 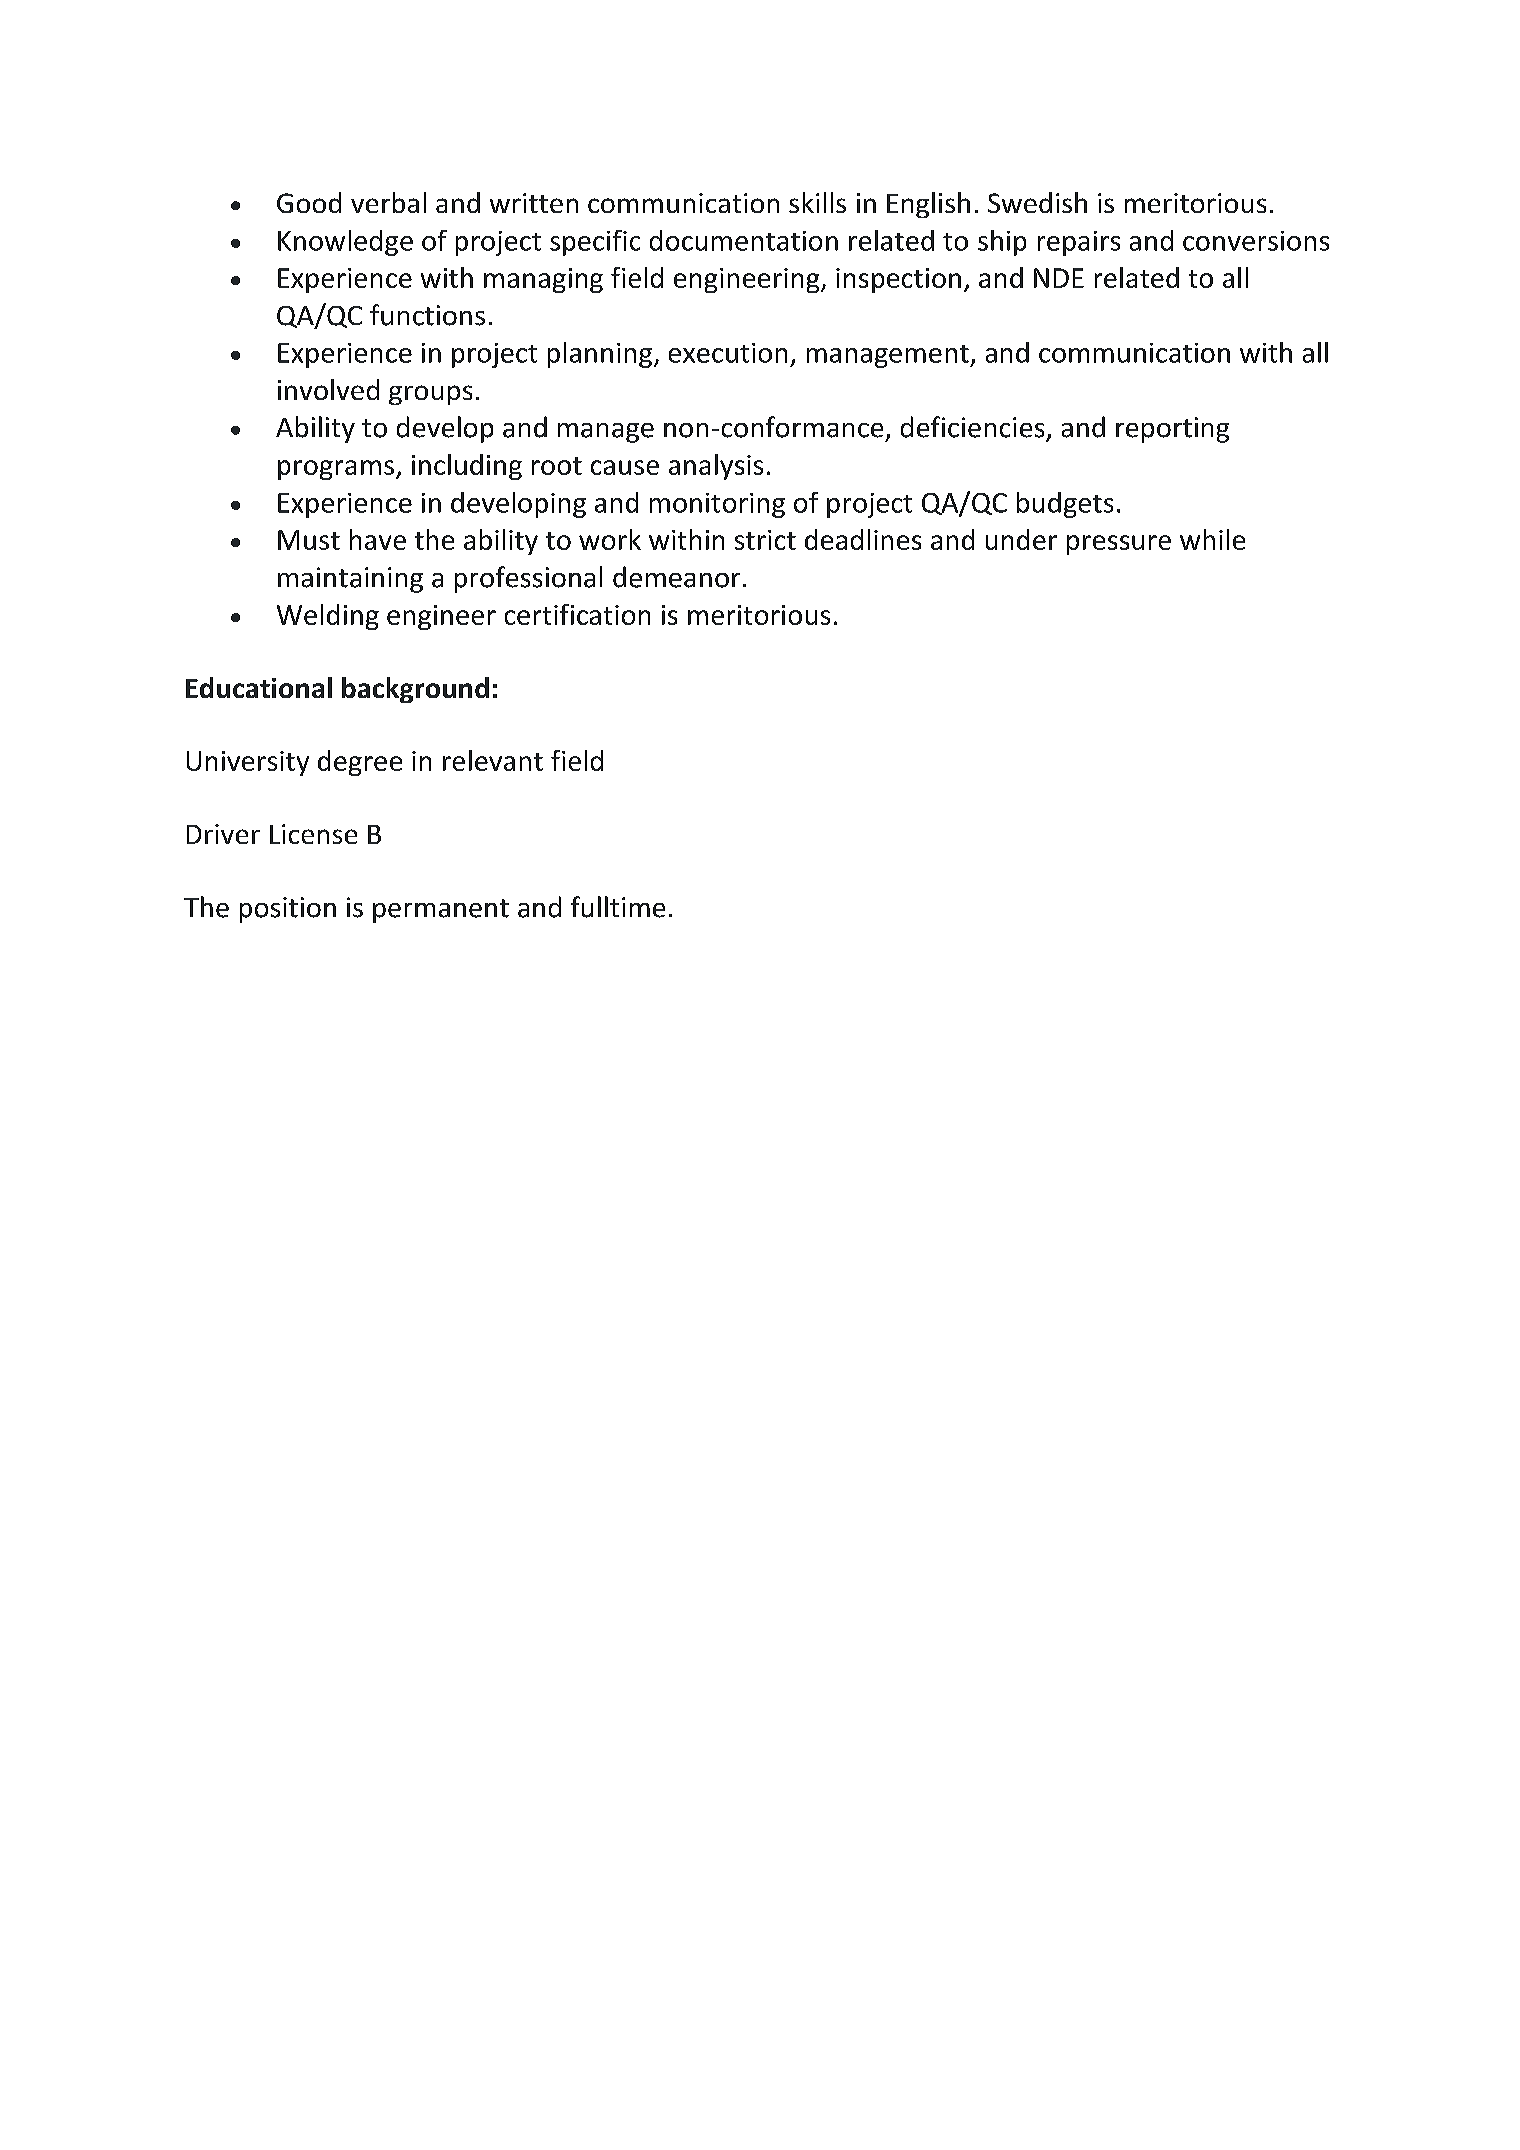 What do you see at coordinates (360, 763) in the screenshot?
I see `degree` at bounding box center [360, 763].
